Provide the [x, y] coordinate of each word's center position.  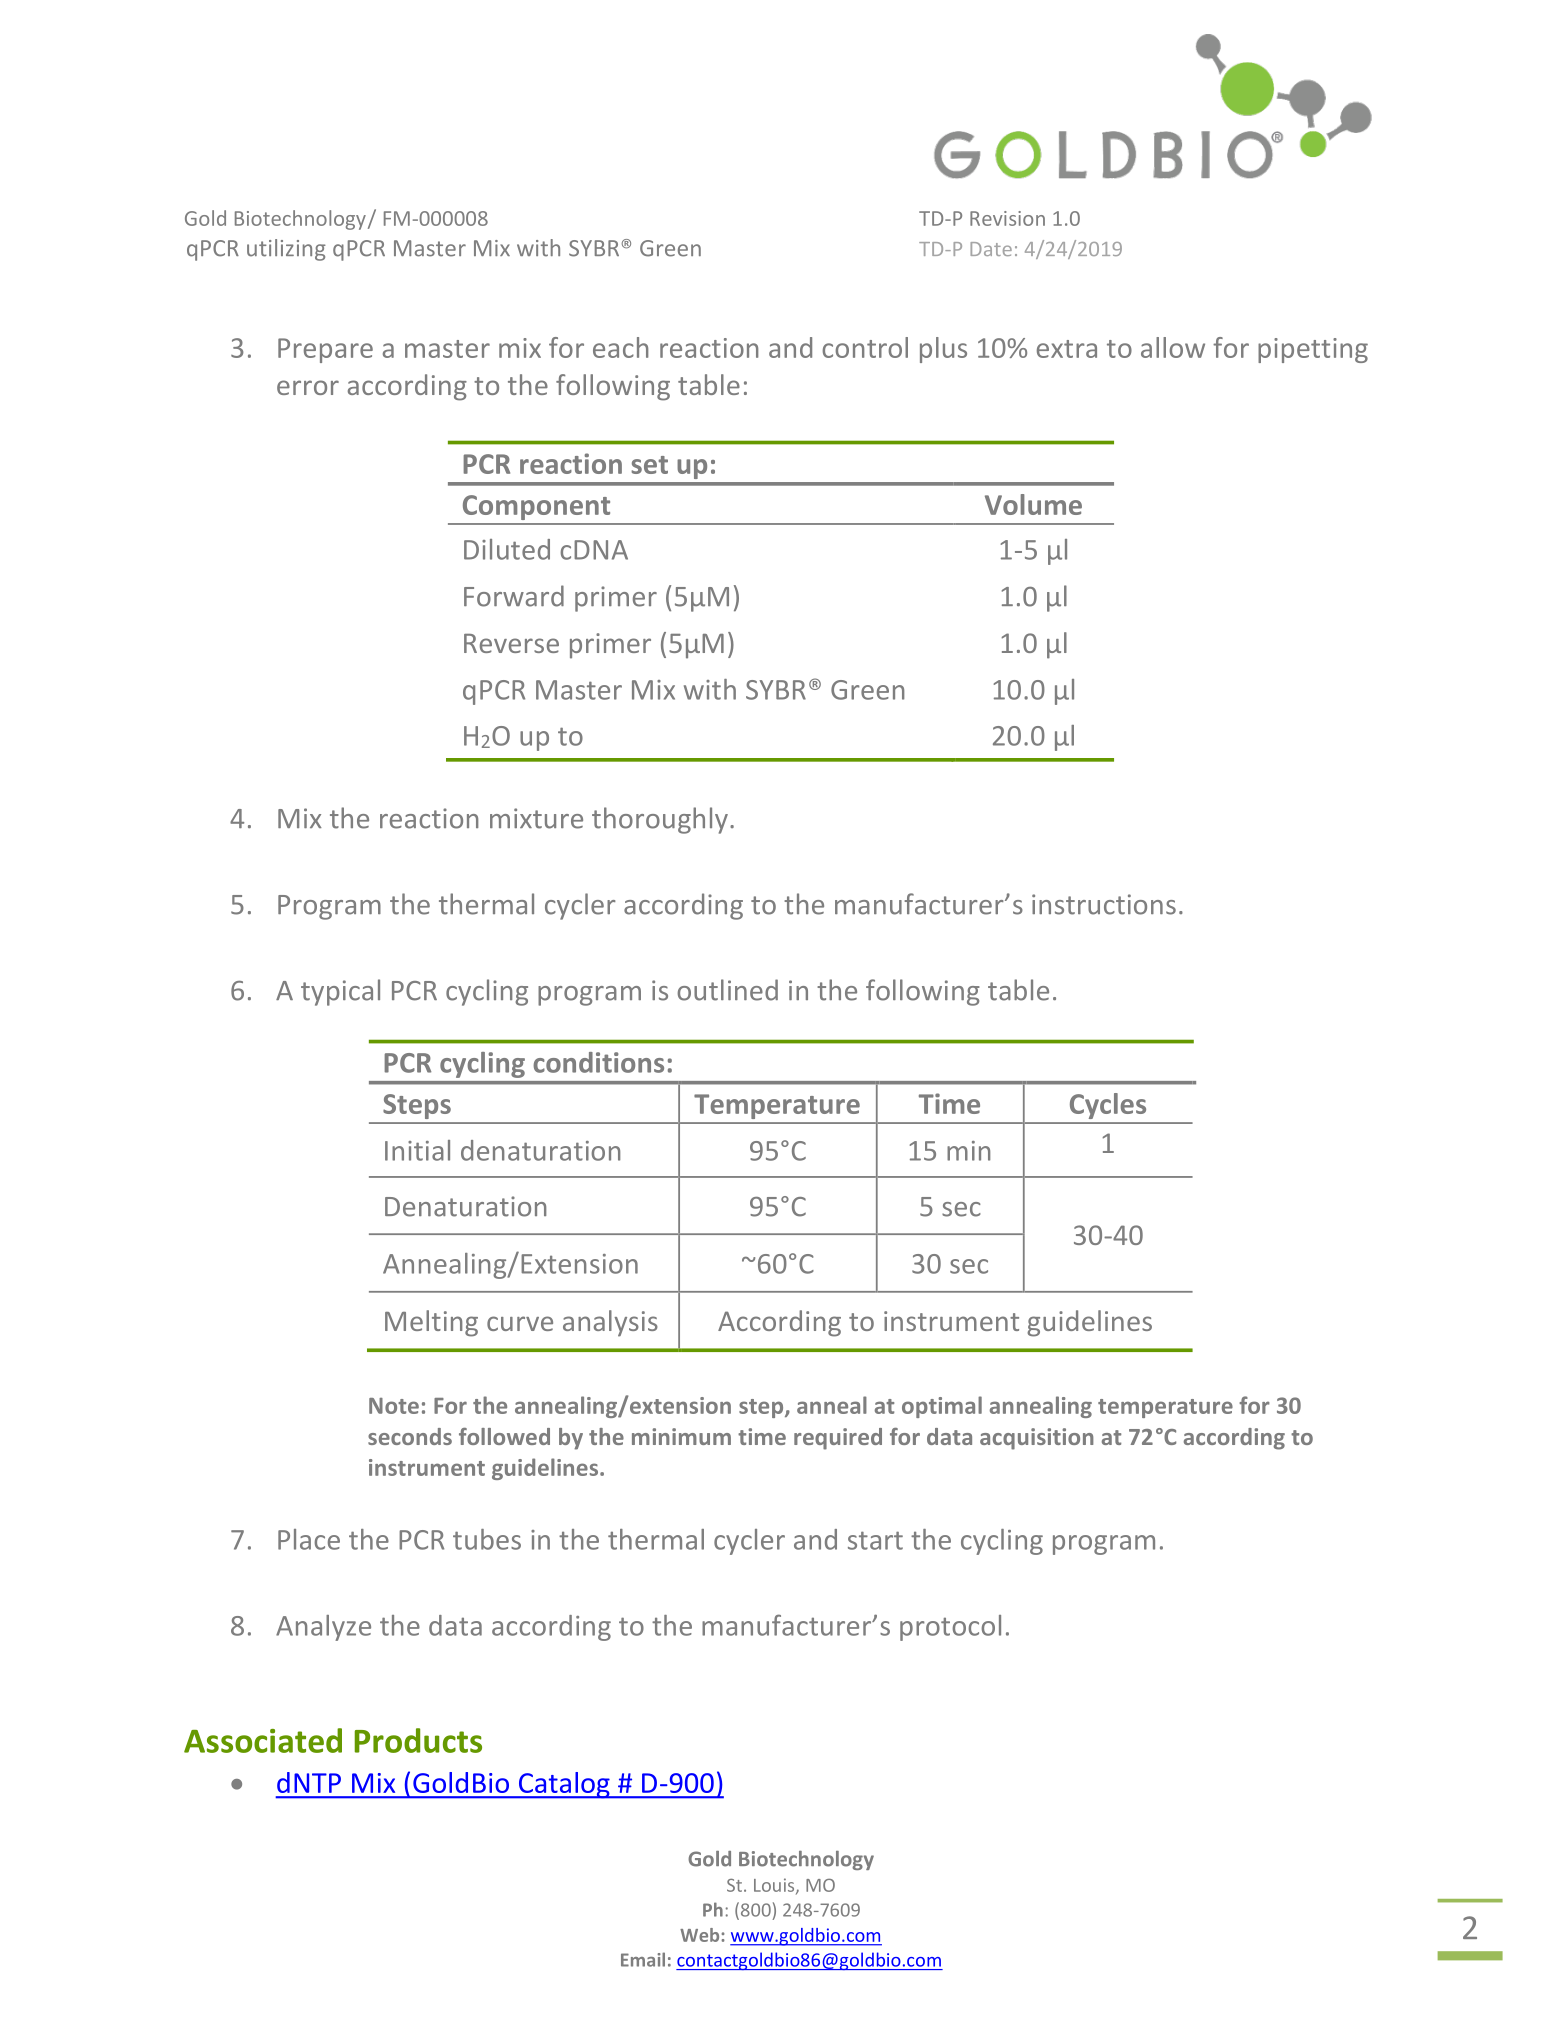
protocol [950, 1628]
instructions [1104, 904]
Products [418, 1740]
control [865, 347]
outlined [727, 990]
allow [1173, 347]
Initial [417, 1150]
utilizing [286, 250]
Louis [775, 1886]
